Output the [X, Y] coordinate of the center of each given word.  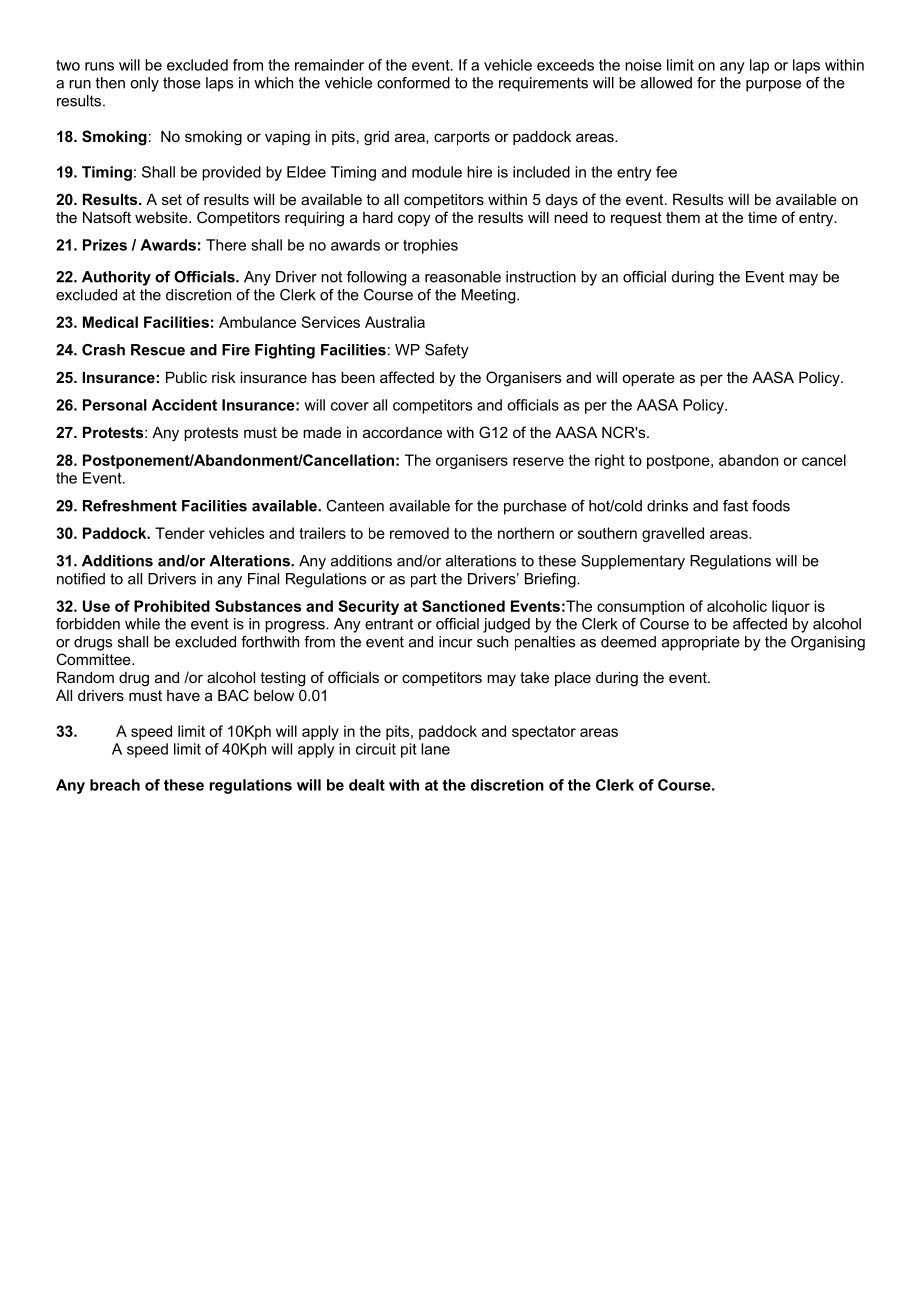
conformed [413, 83]
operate [648, 379]
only [144, 84]
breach [115, 785]
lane [435, 749]
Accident [184, 405]
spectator [544, 733]
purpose [773, 86]
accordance [402, 432]
